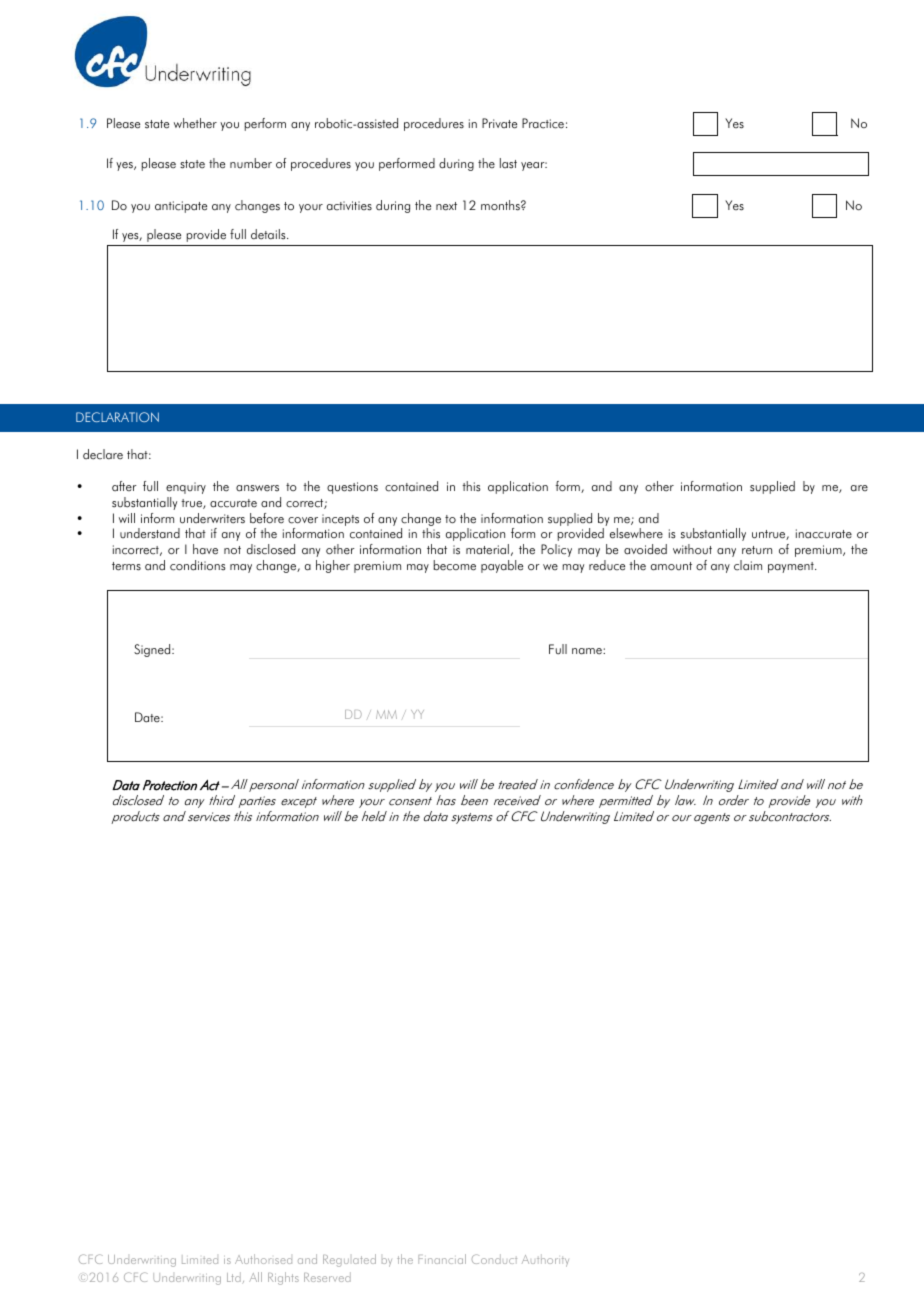  What do you see at coordinates (543, 123) in the screenshot?
I see `Practice` at bounding box center [543, 123].
